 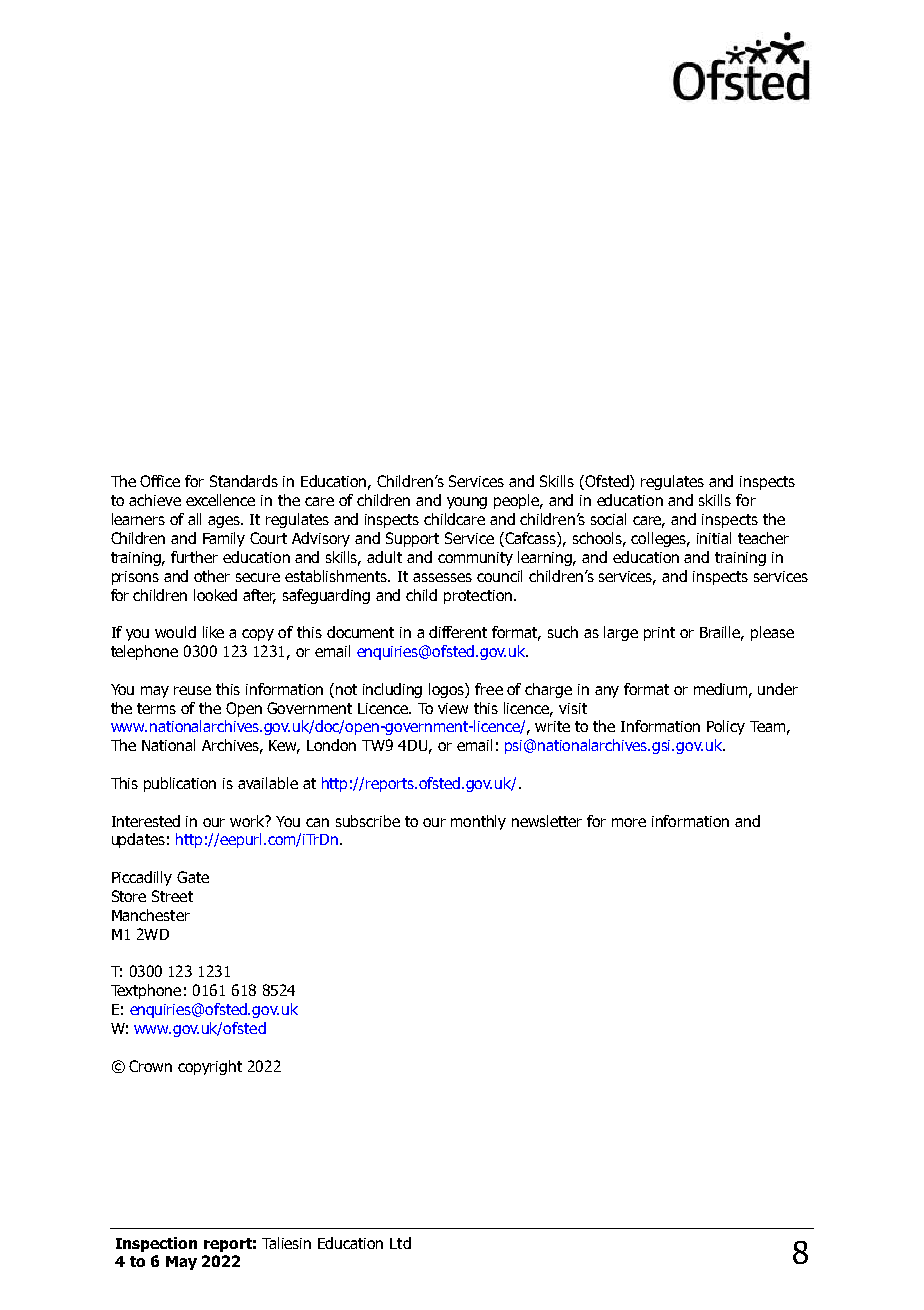 I want to click on Gate, so click(x=193, y=877).
